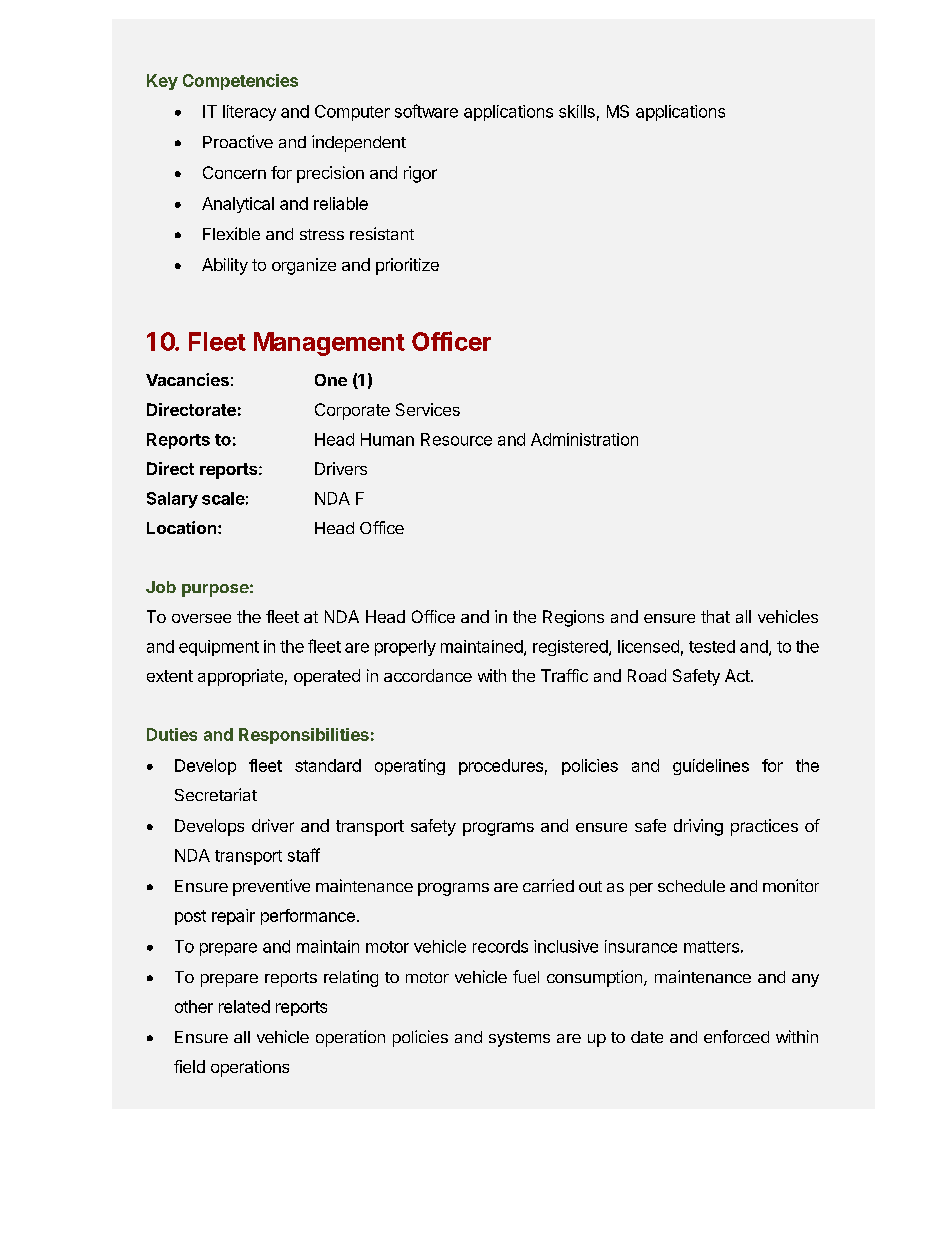 This screenshot has height=1233, width=952. Describe the element at coordinates (501, 767) in the screenshot. I see `procedures` at that location.
